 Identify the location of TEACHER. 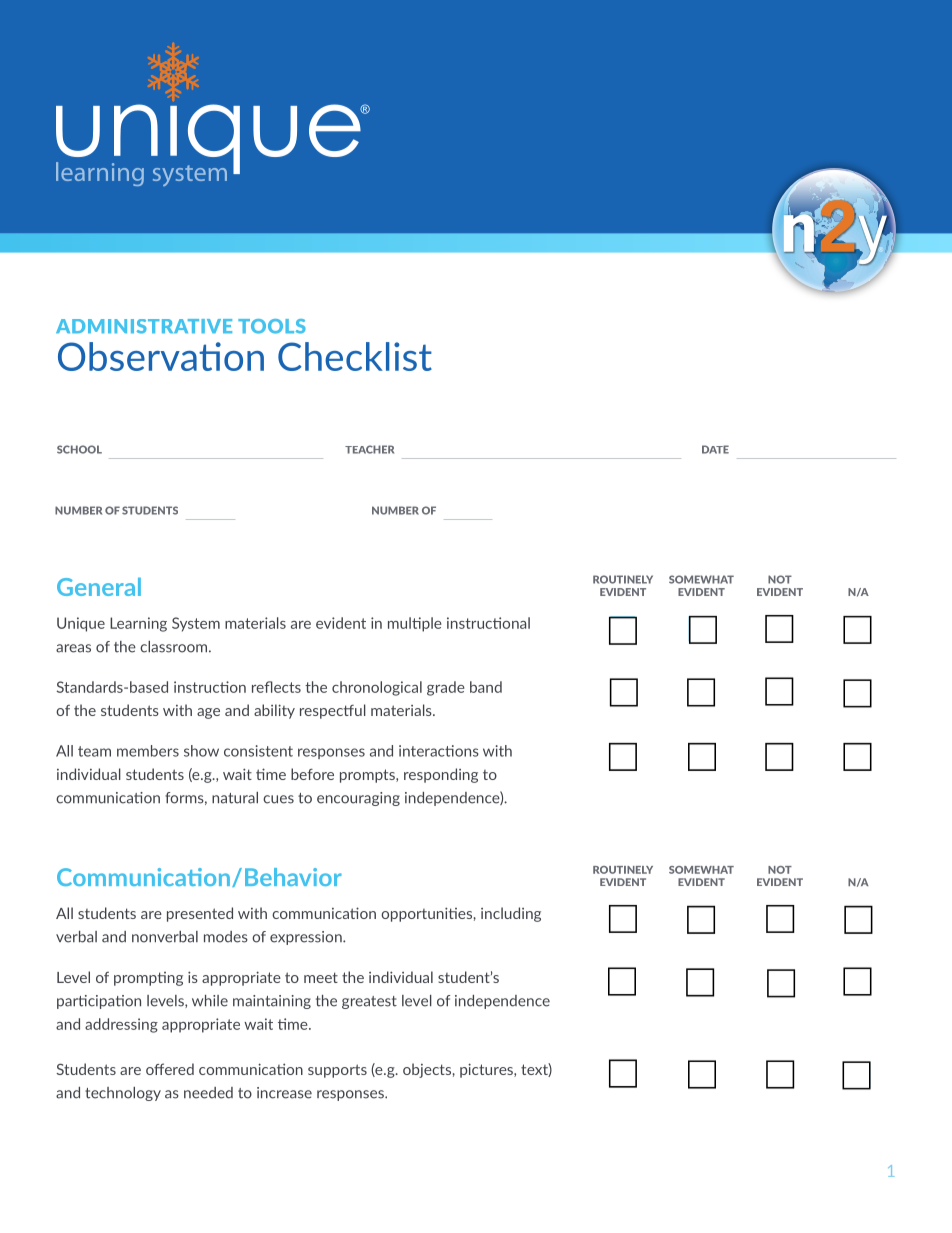
(369, 449).
